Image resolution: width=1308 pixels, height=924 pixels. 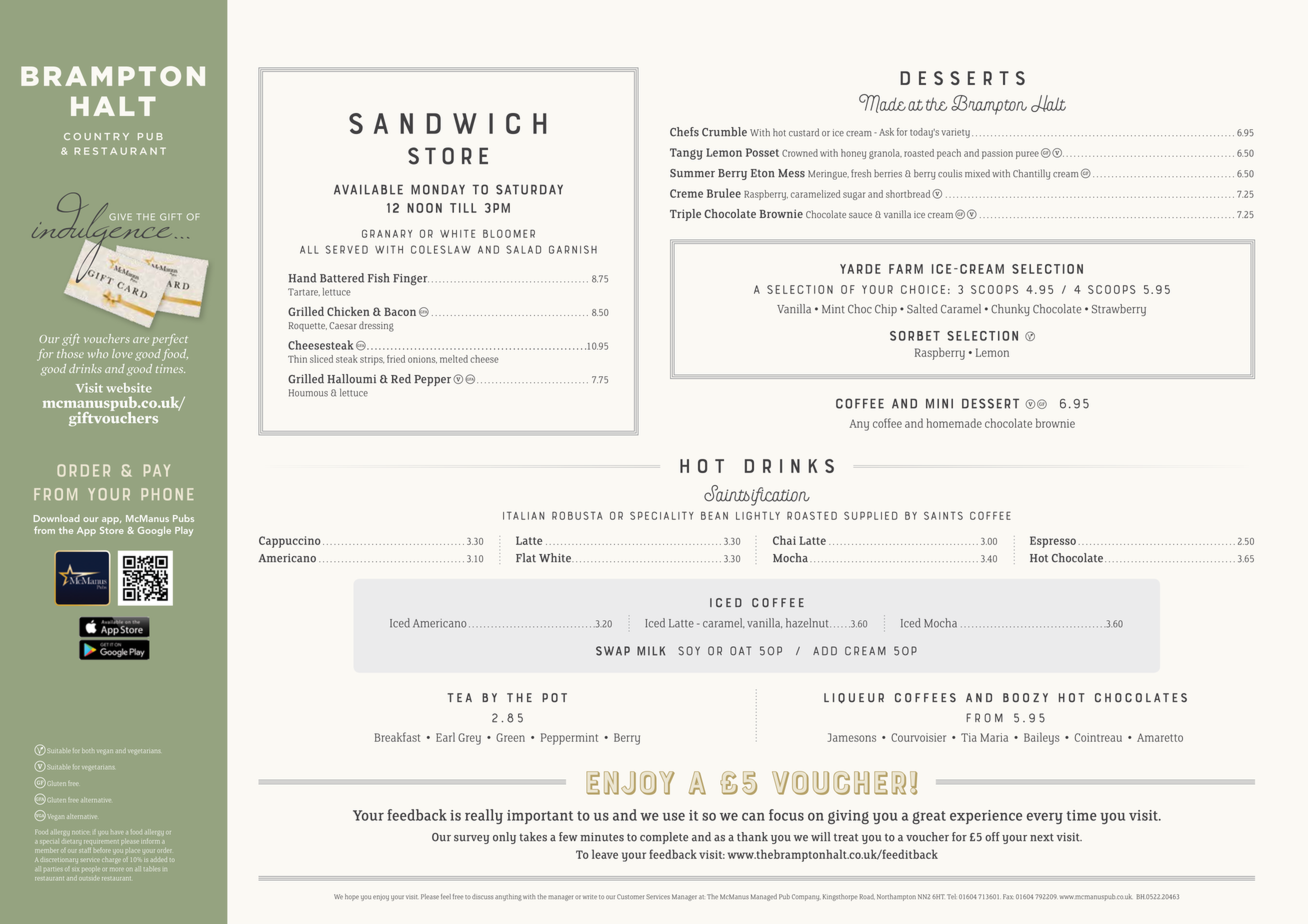 I want to click on perfect, so click(x=170, y=340).
